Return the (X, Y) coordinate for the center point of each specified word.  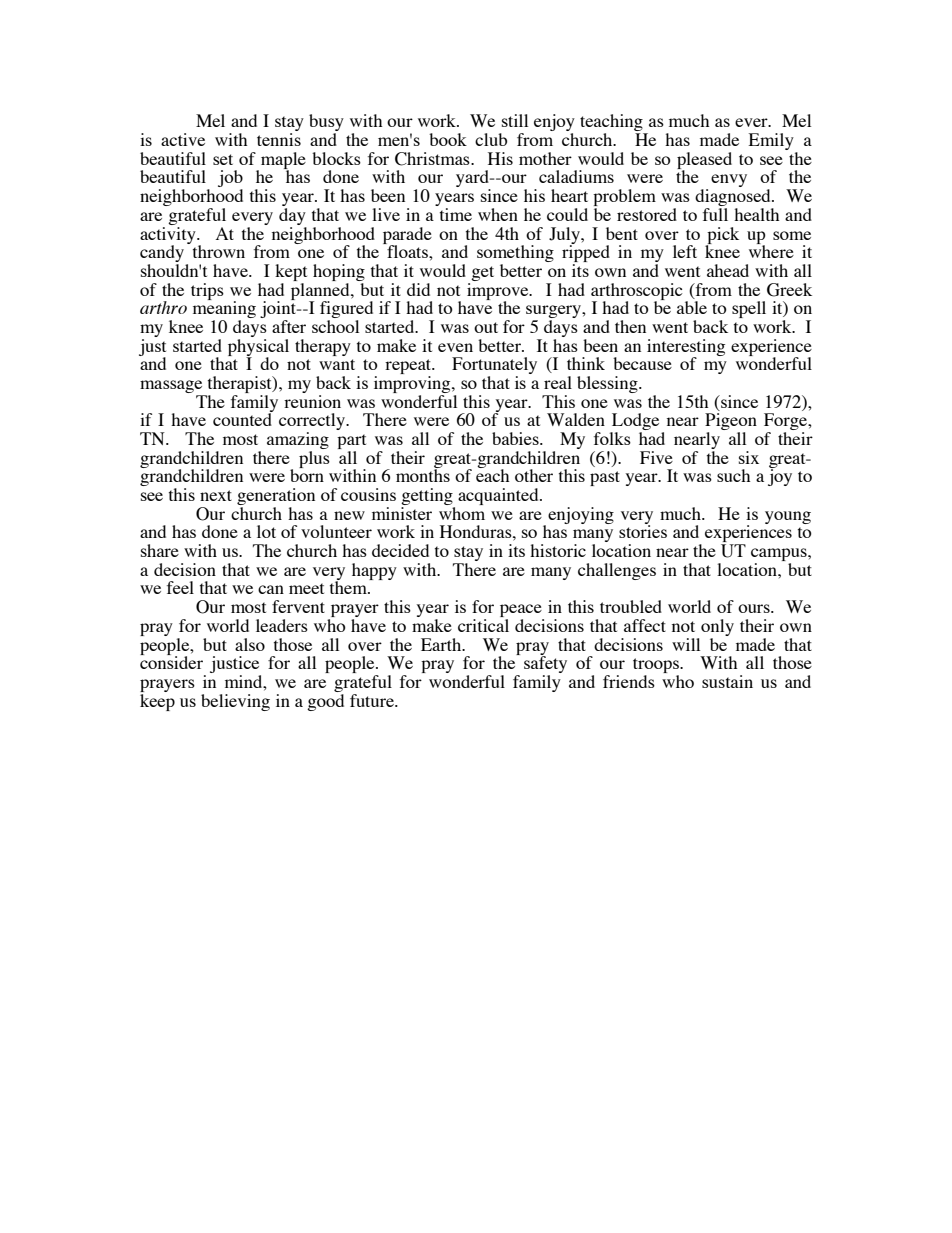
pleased (704, 161)
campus (780, 556)
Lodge (634, 423)
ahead (728, 270)
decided (400, 550)
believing (235, 702)
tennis (279, 139)
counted (243, 418)
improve (499, 291)
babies (516, 438)
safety (545, 665)
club (491, 139)
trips (207, 291)
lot (266, 531)
